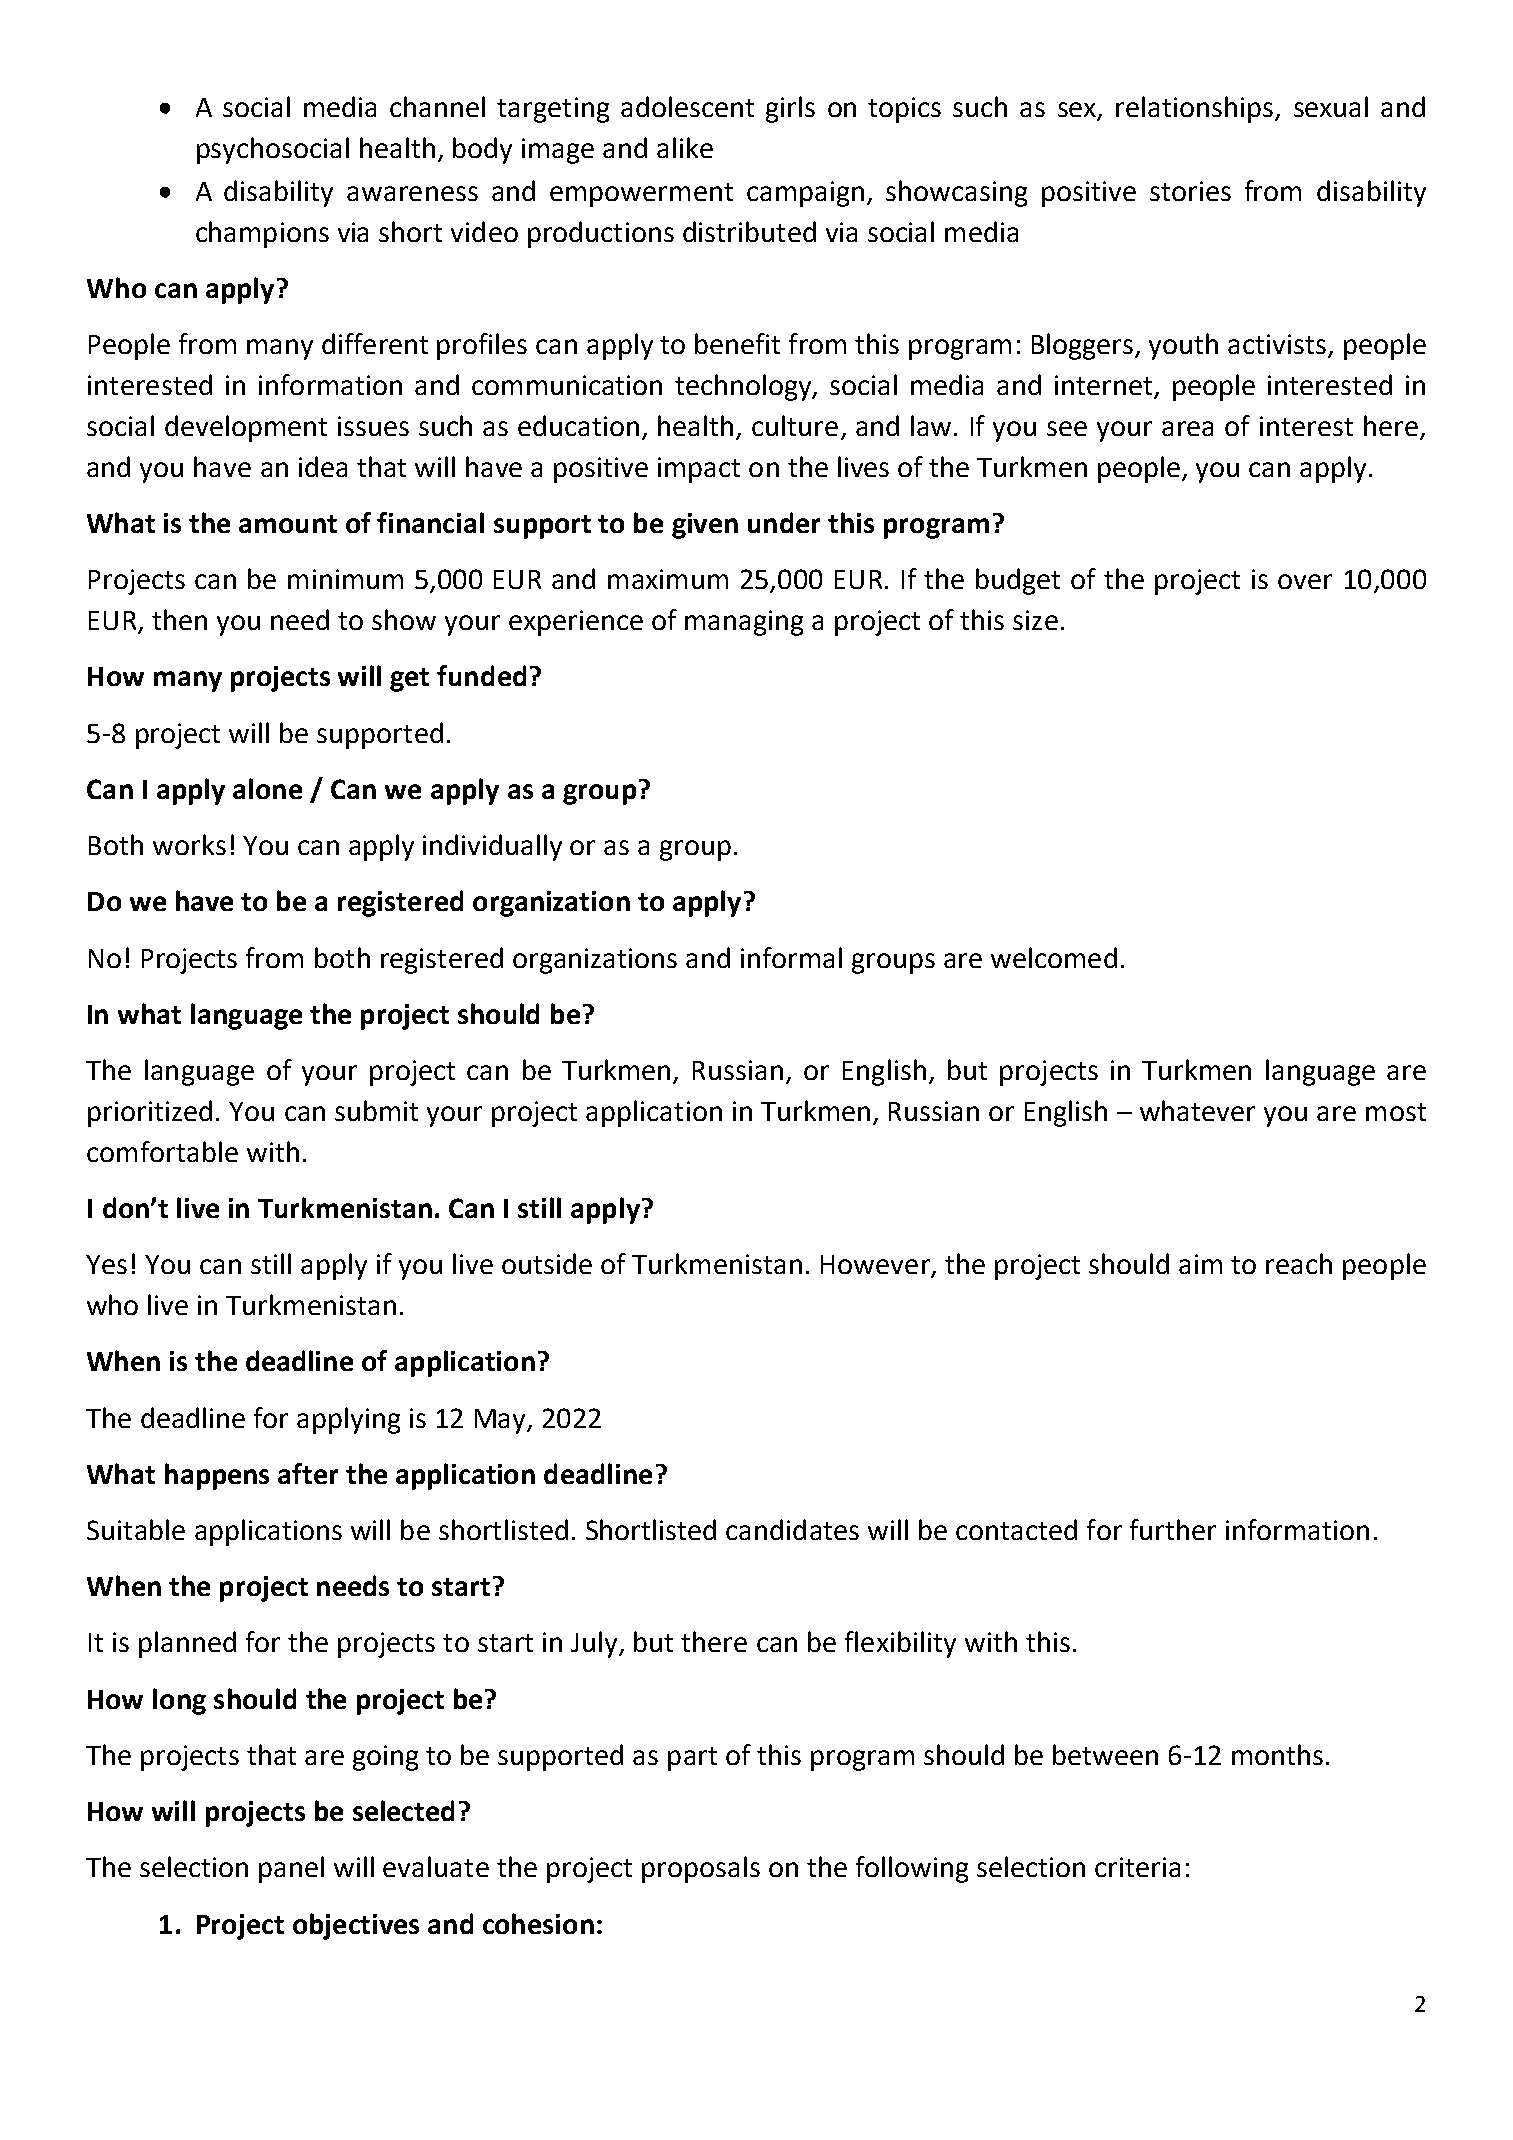  Describe the element at coordinates (262, 234) in the screenshot. I see `champions` at that location.
